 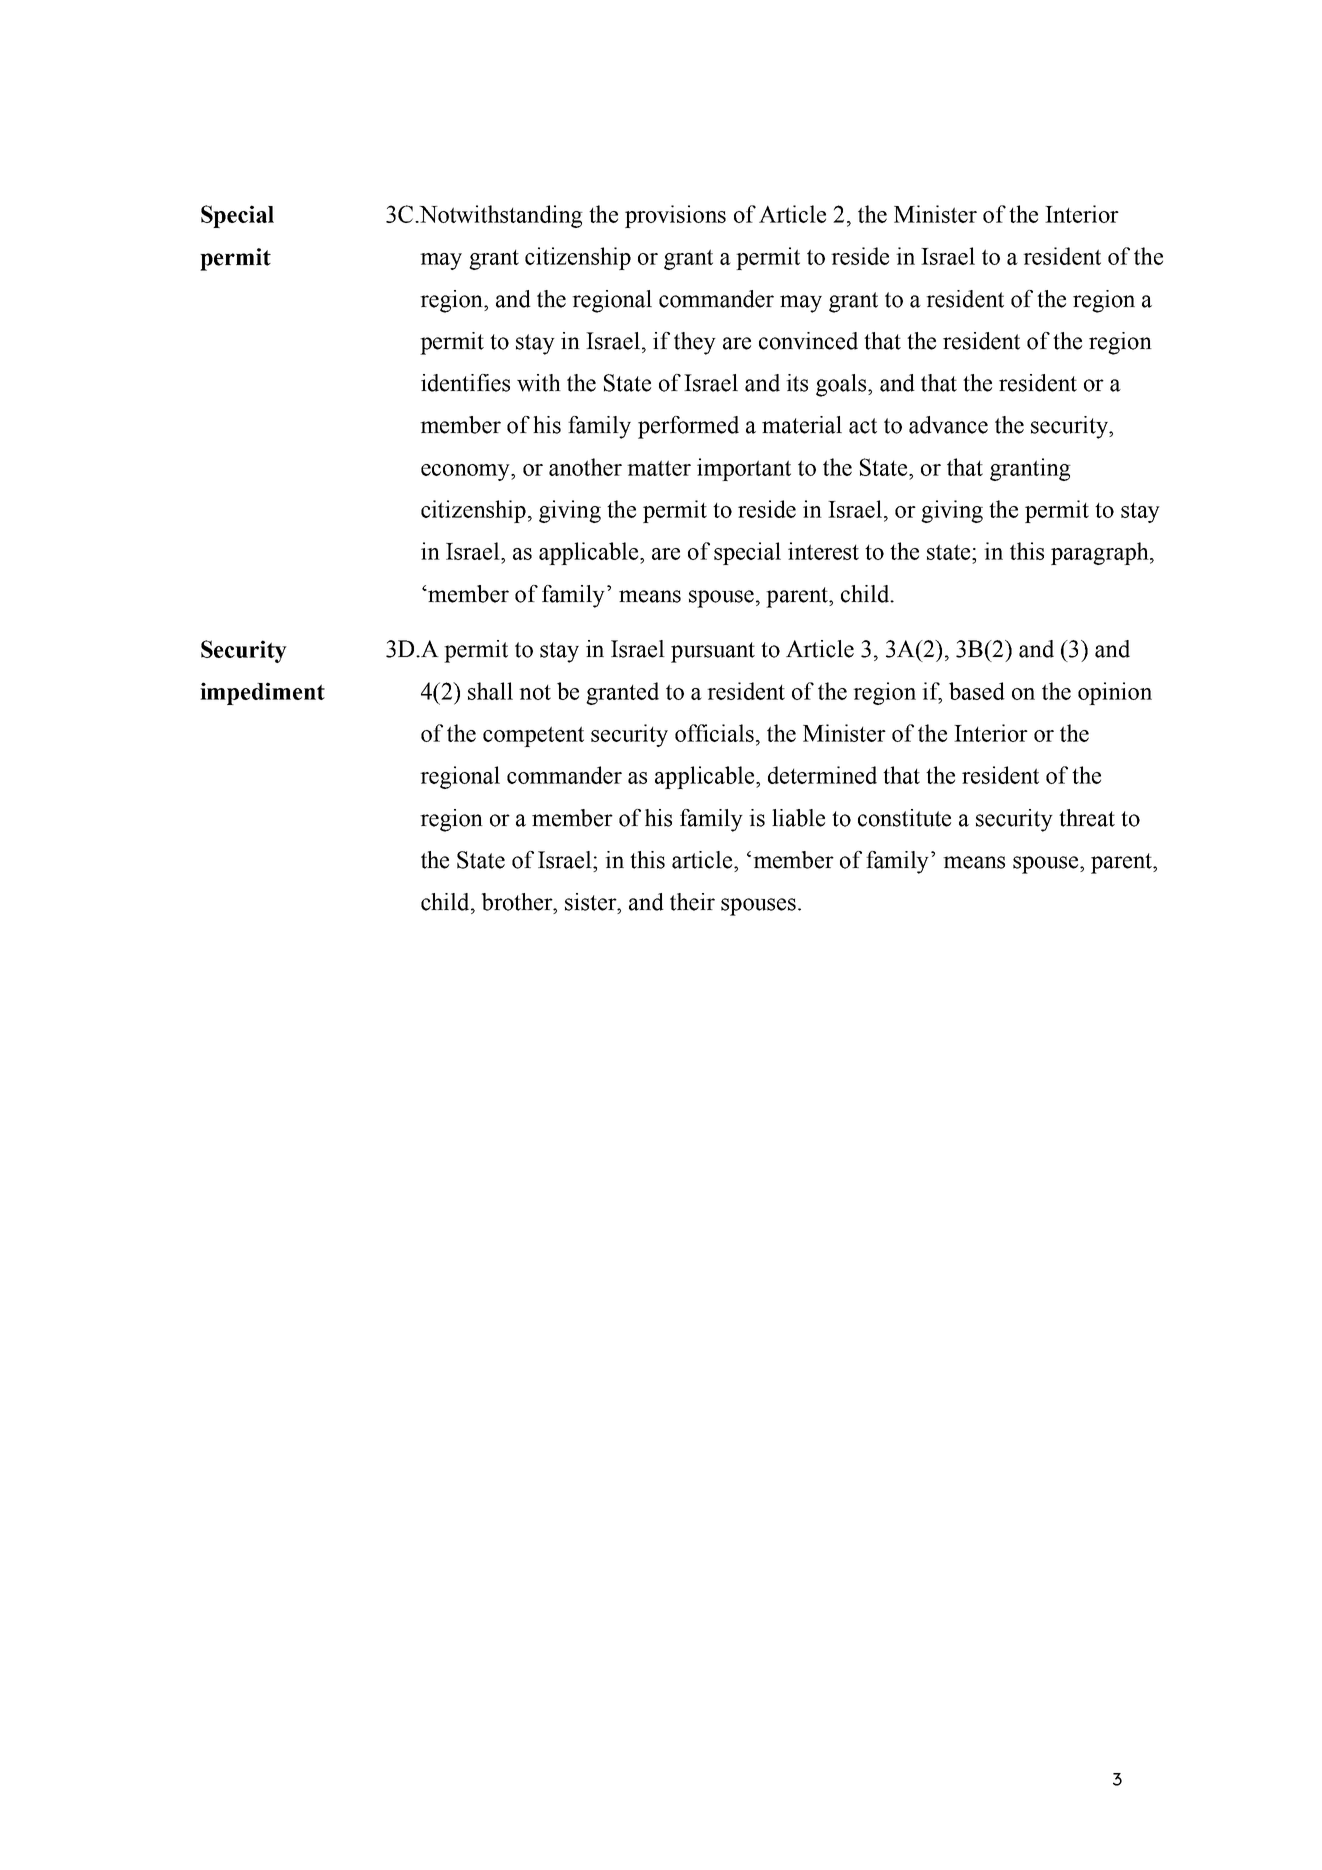 I want to click on interest, so click(x=823, y=551).
